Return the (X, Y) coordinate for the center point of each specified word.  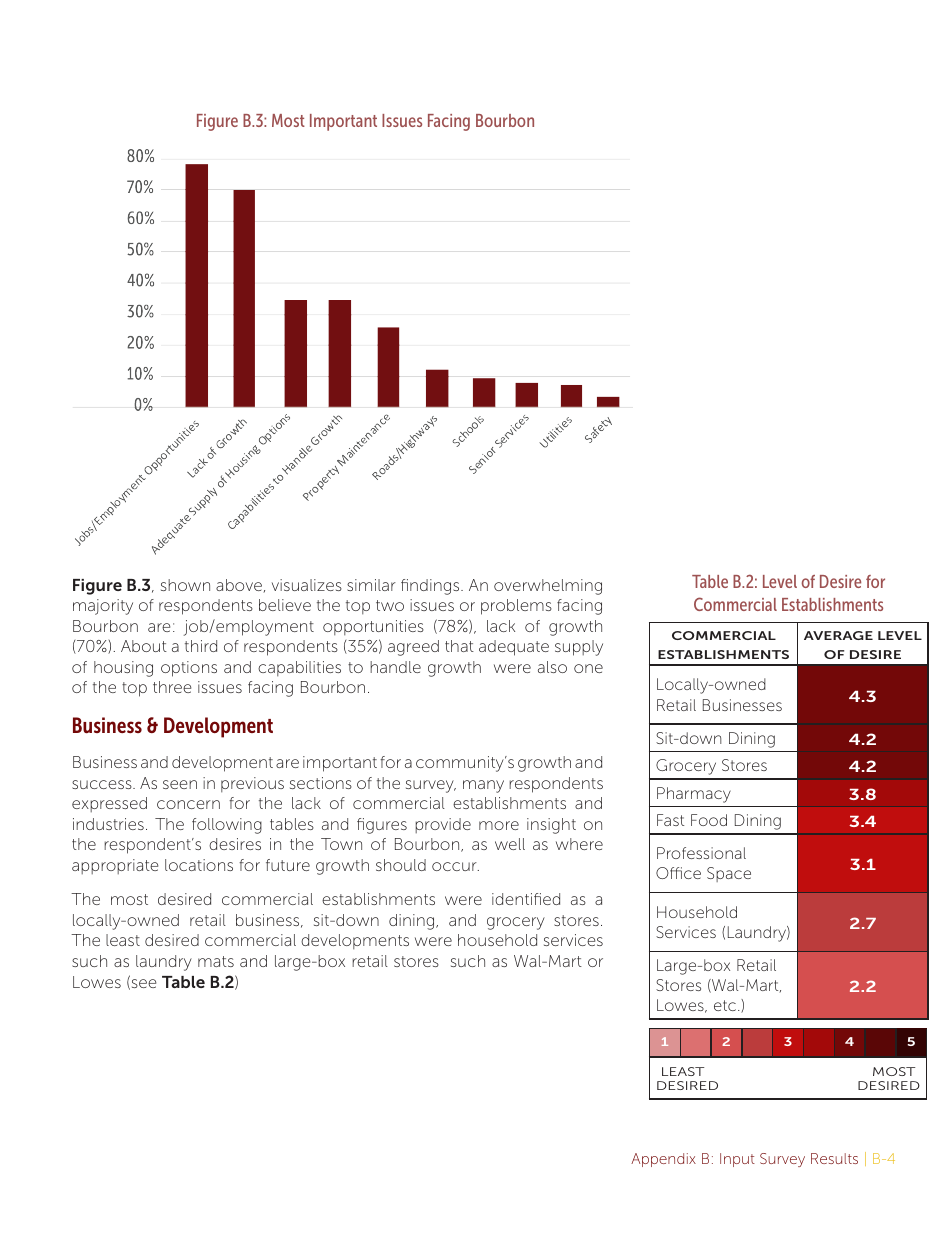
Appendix (663, 1160)
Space (729, 874)
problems (516, 607)
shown (185, 585)
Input (737, 1160)
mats (216, 961)
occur (455, 866)
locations (199, 865)
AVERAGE (838, 635)
